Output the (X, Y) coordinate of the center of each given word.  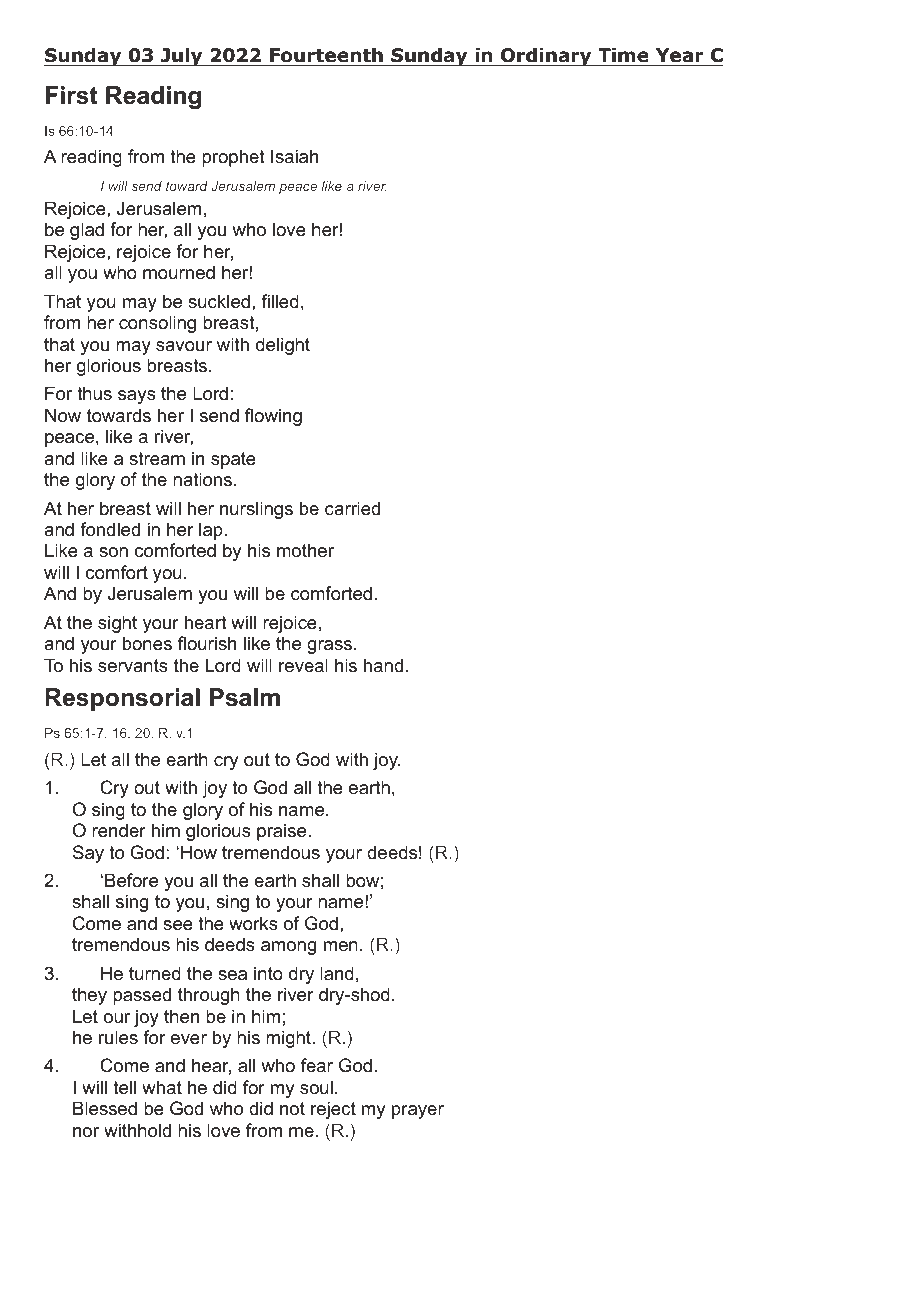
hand (383, 665)
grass (329, 647)
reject (333, 1110)
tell (124, 1087)
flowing (273, 417)
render (119, 830)
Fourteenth (326, 57)
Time (623, 57)
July (182, 57)
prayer (418, 1112)
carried (352, 508)
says (137, 397)
